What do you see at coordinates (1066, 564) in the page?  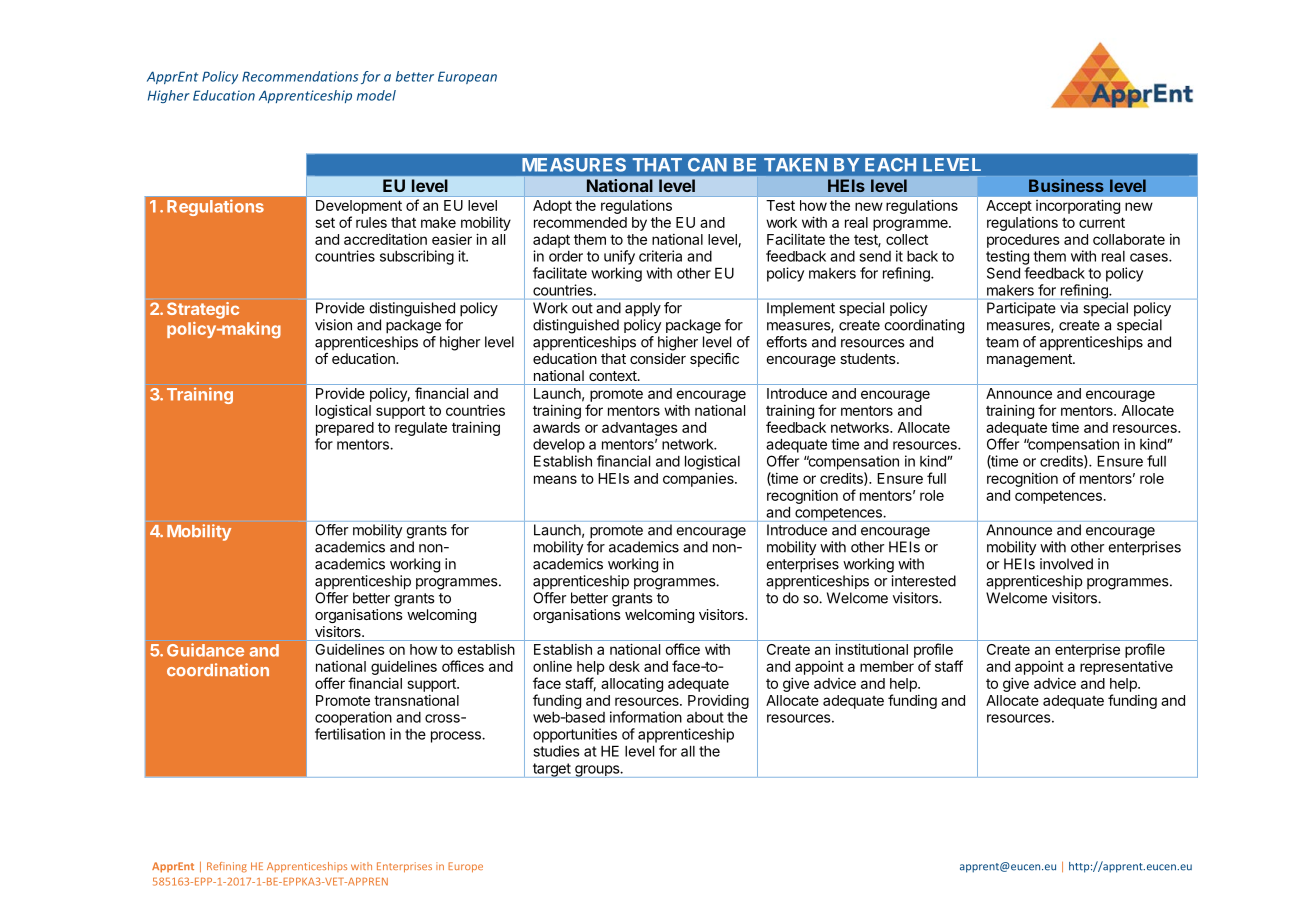 I see `involved` at bounding box center [1066, 564].
